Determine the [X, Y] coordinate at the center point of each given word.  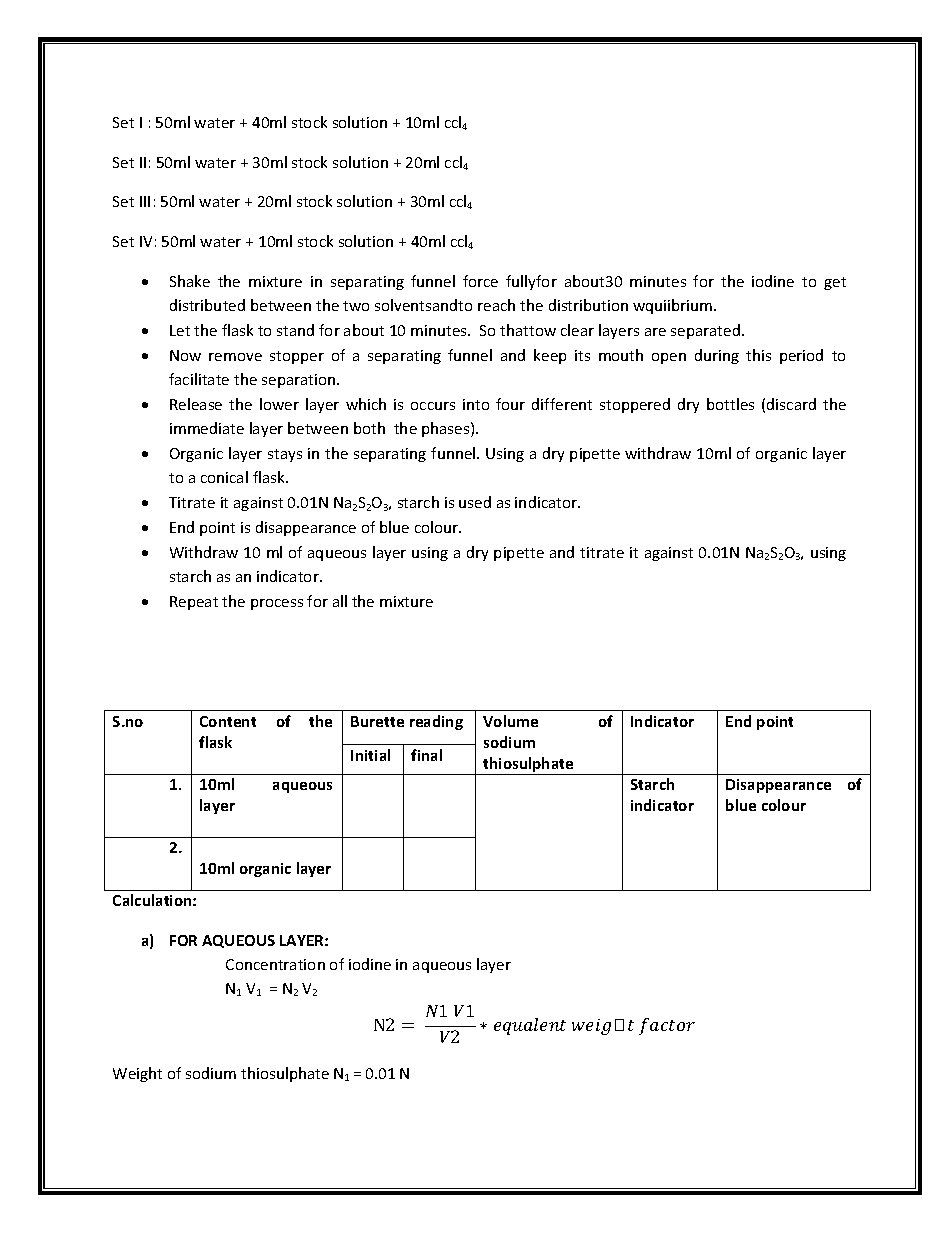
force [480, 281]
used [475, 502]
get [835, 283]
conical [224, 477]
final [426, 755]
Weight [137, 1074]
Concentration [275, 964]
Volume [510, 721]
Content [228, 721]
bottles [730, 404]
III [145, 201]
